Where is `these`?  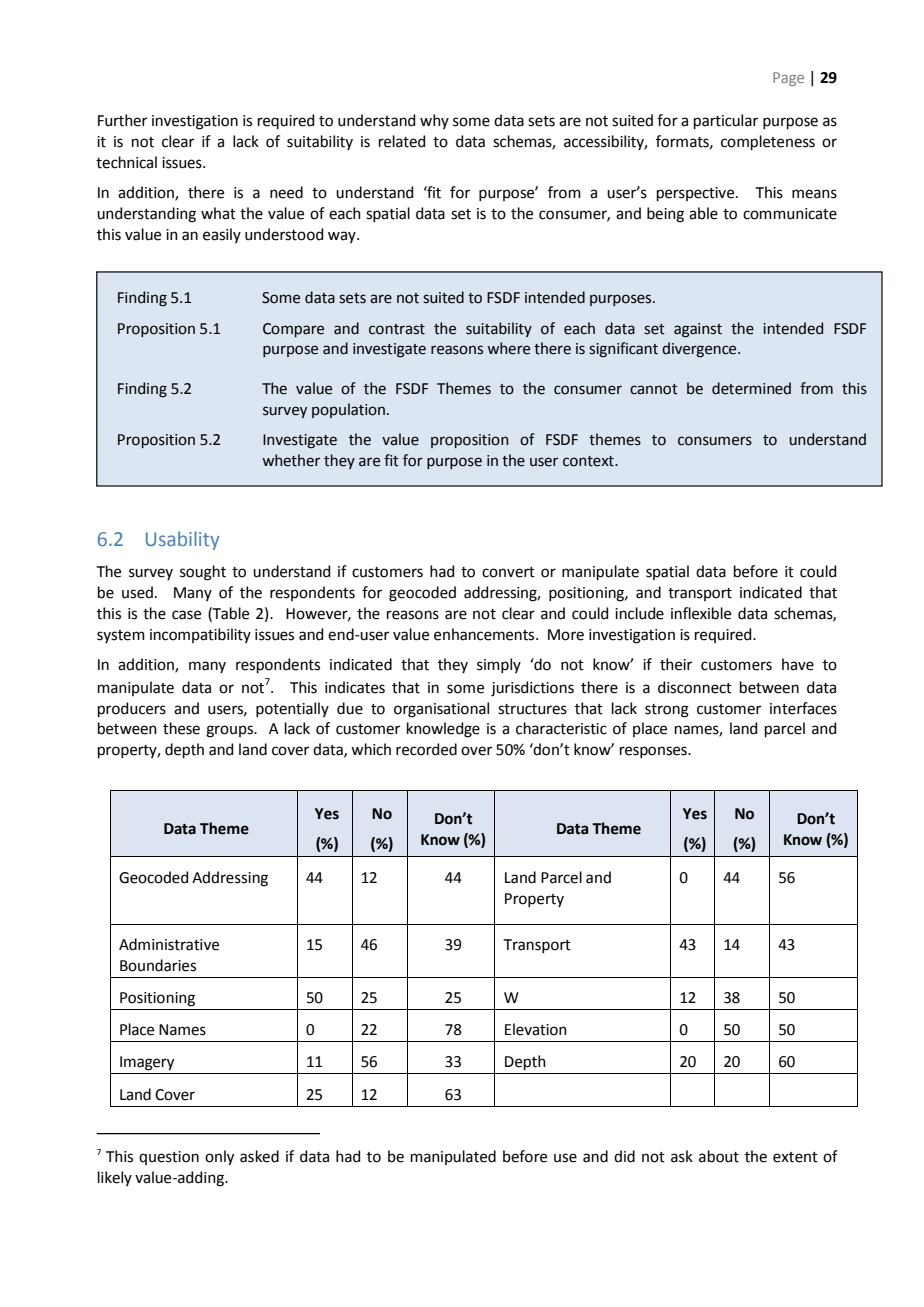 these is located at coordinates (181, 728).
